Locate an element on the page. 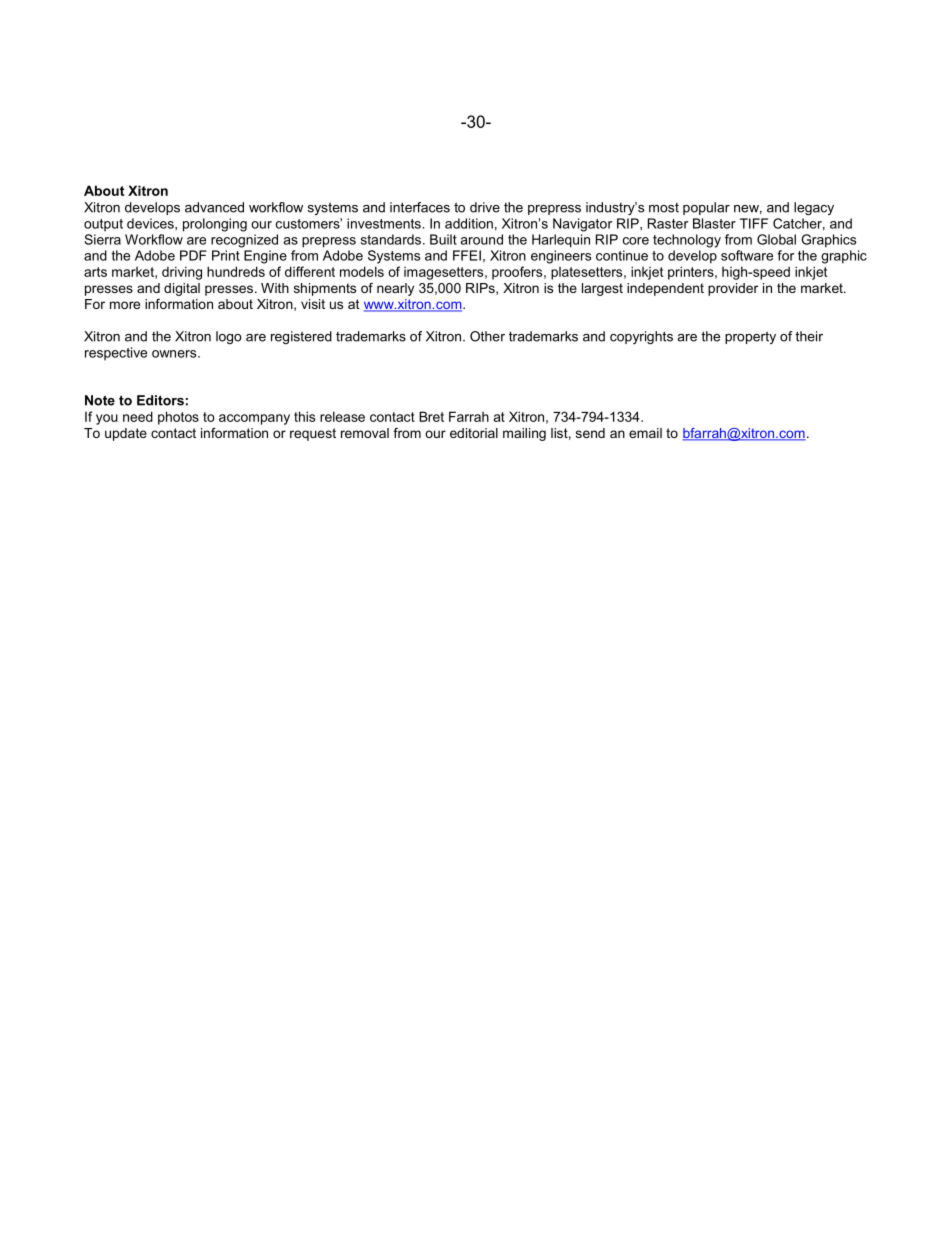 The width and height of the image is (952, 1233). popular is located at coordinates (706, 208).
